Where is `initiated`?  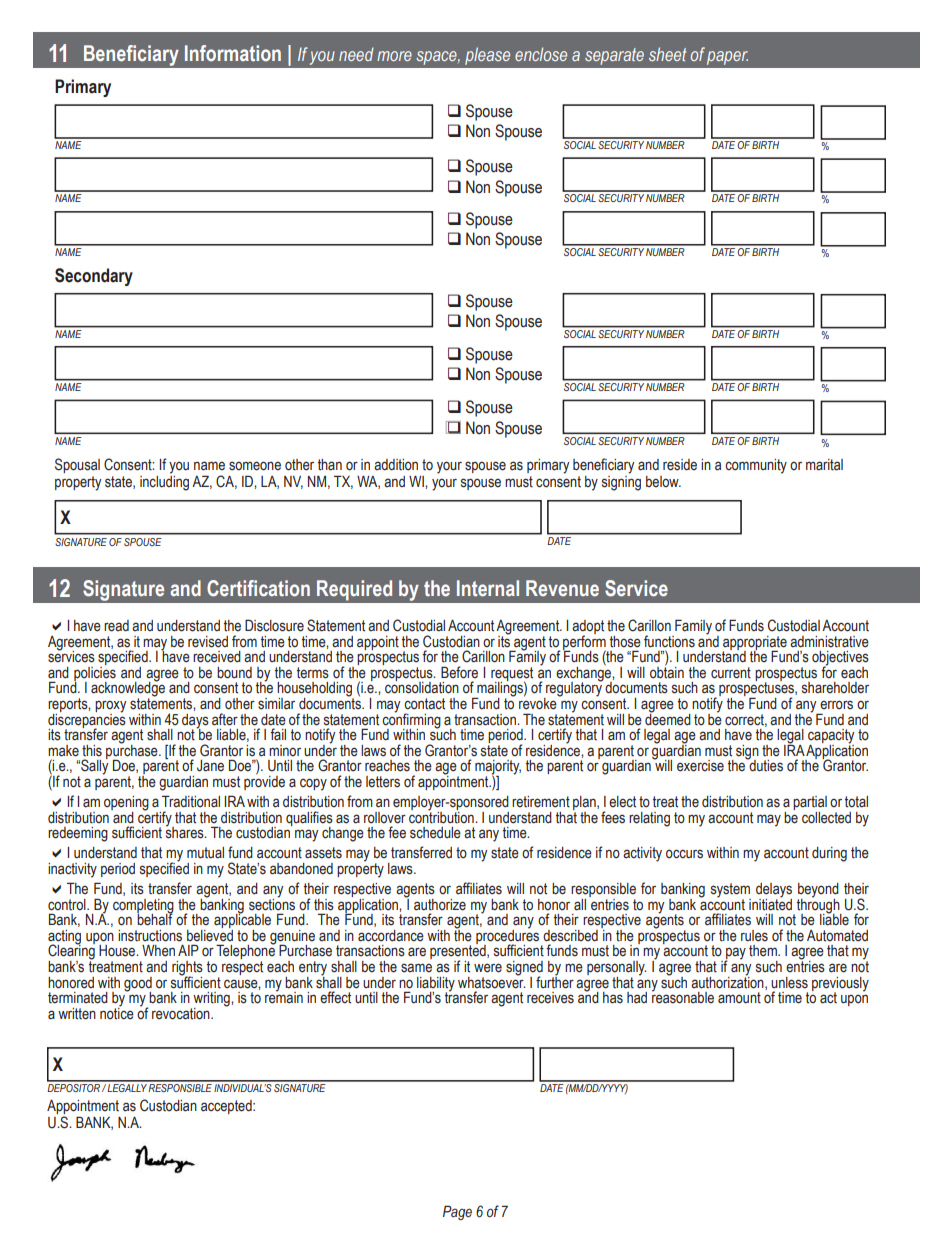
initiated is located at coordinates (770, 903).
